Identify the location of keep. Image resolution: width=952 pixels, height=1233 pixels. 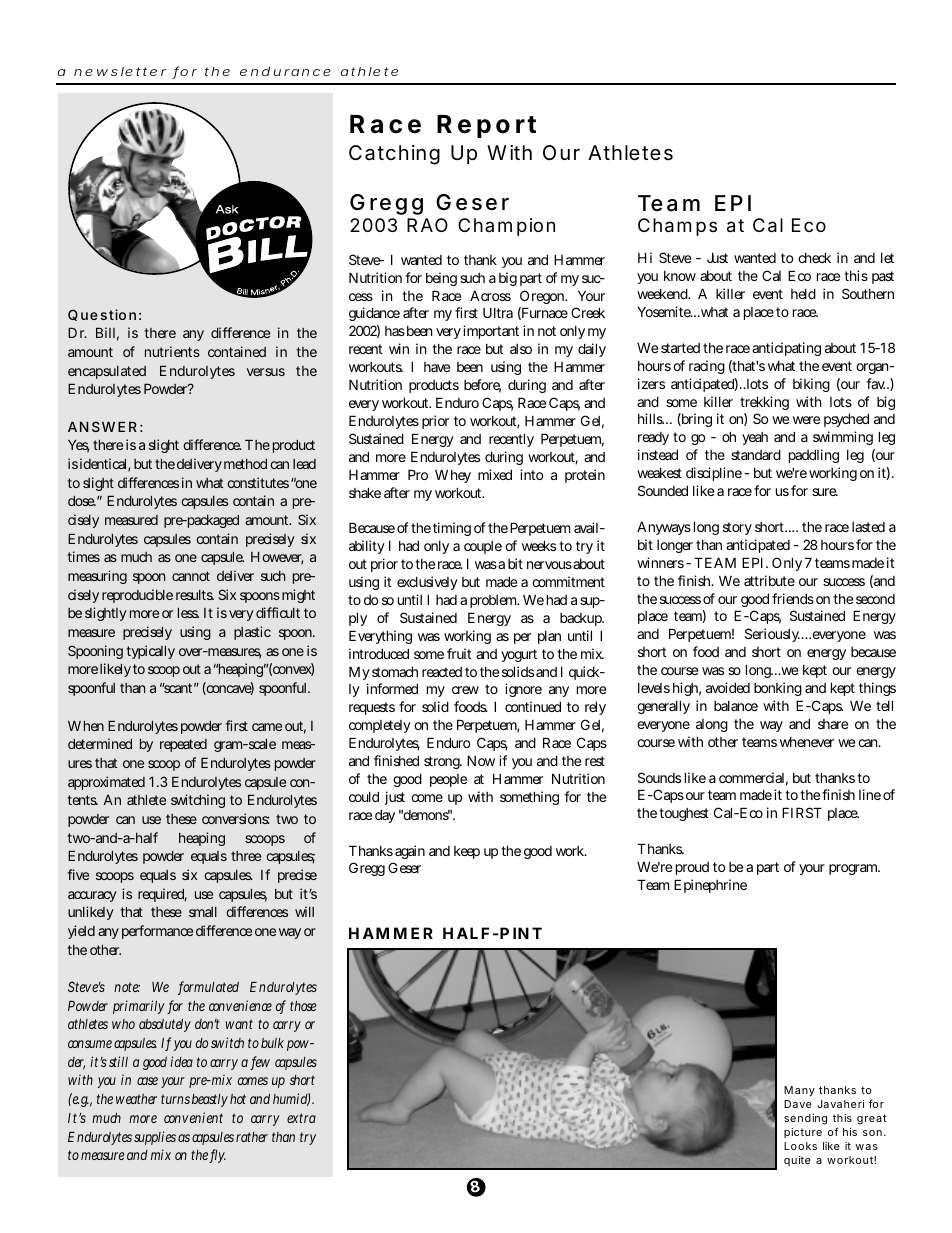
(467, 852).
